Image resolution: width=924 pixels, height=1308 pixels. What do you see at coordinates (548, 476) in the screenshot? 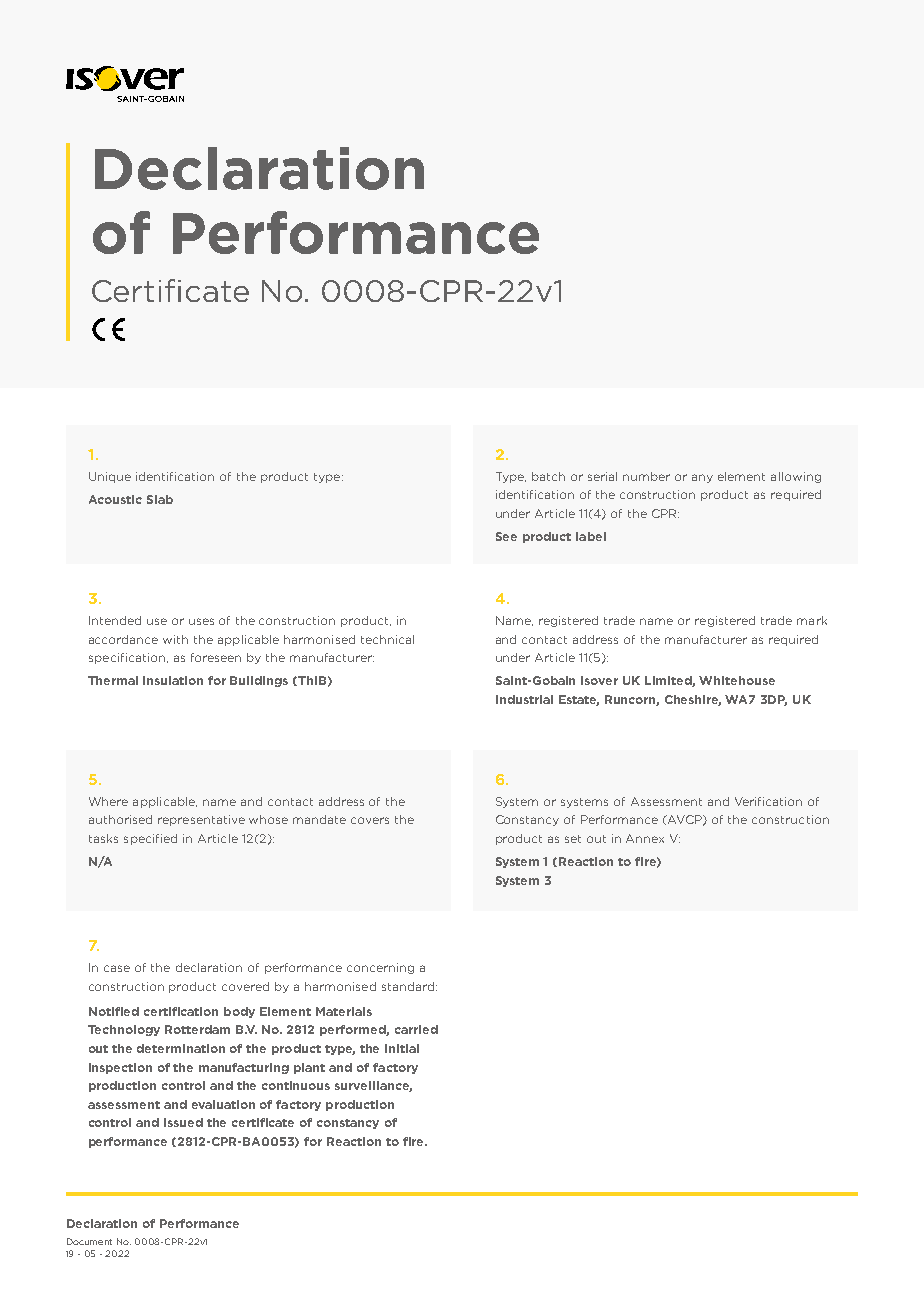
I see `batch` at bounding box center [548, 476].
